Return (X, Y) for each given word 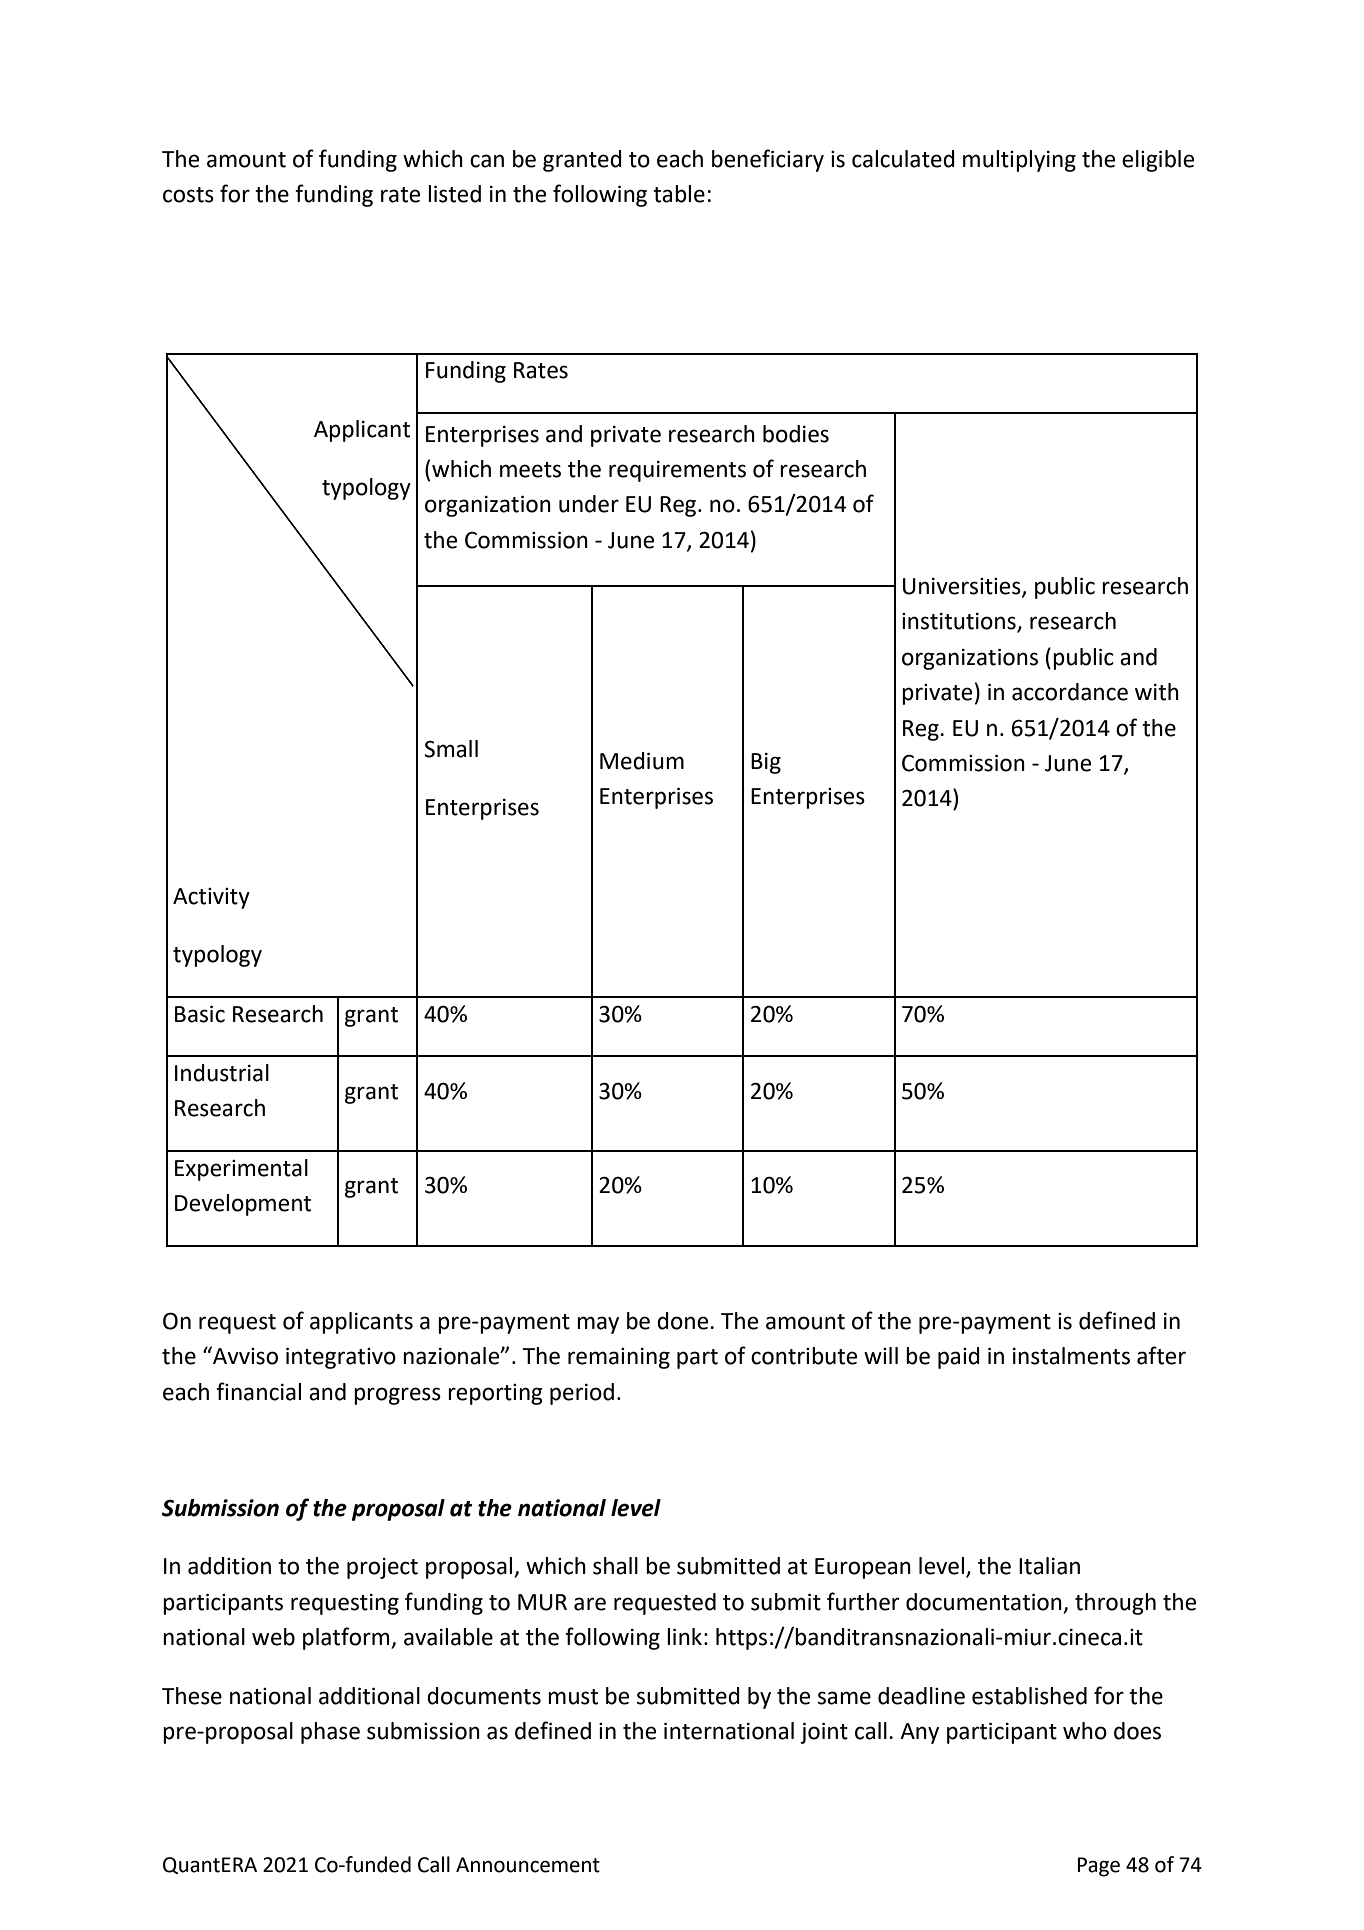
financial (258, 1391)
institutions (960, 622)
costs (188, 195)
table (679, 194)
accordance (1070, 692)
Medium (642, 761)
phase (330, 1733)
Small (451, 749)
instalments (1071, 1356)
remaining (619, 1358)
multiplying (1019, 161)
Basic (200, 1014)
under (589, 504)
